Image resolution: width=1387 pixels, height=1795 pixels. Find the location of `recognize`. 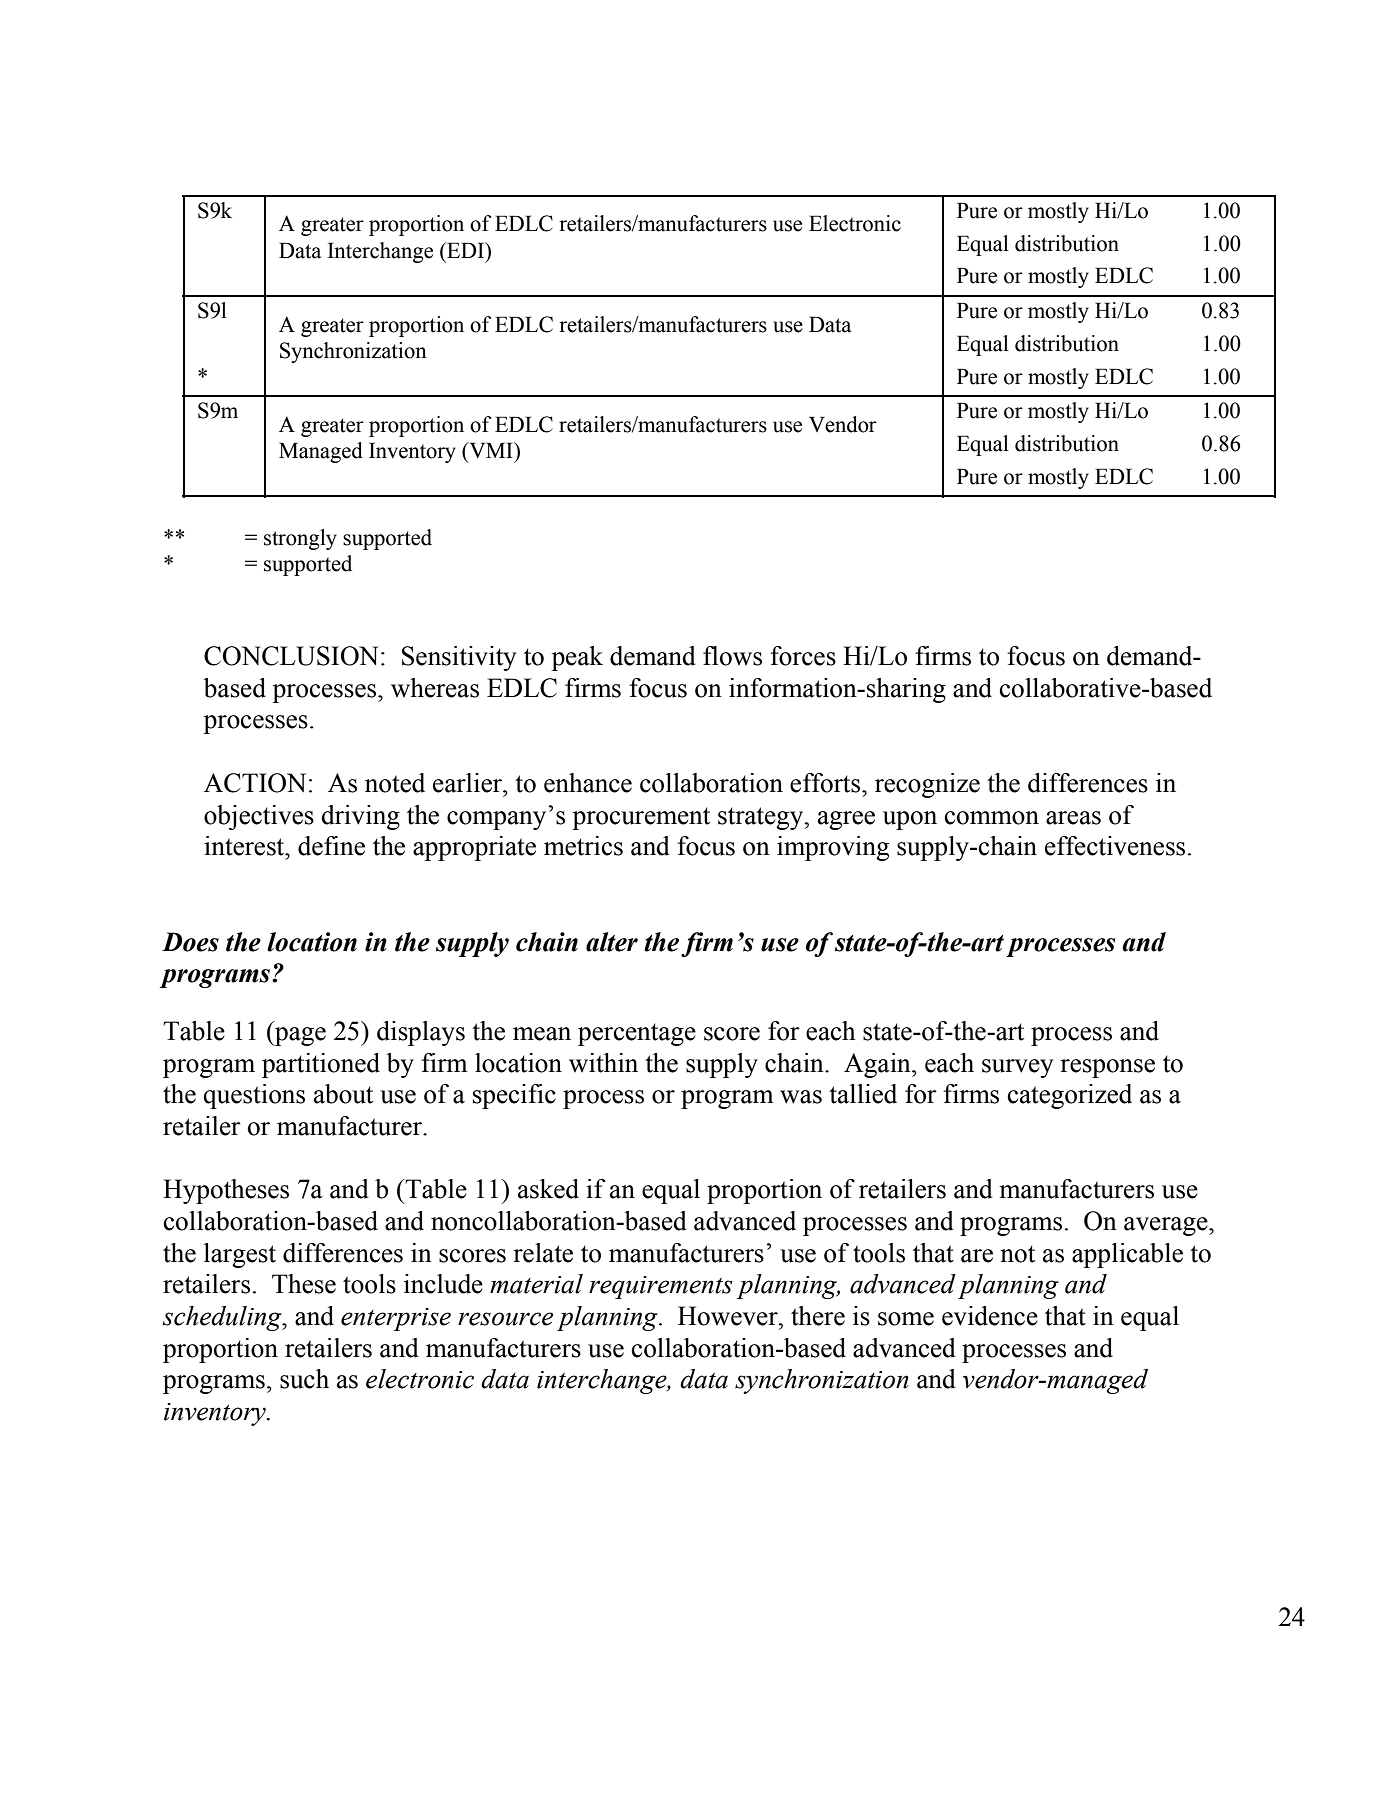

recognize is located at coordinates (927, 785).
